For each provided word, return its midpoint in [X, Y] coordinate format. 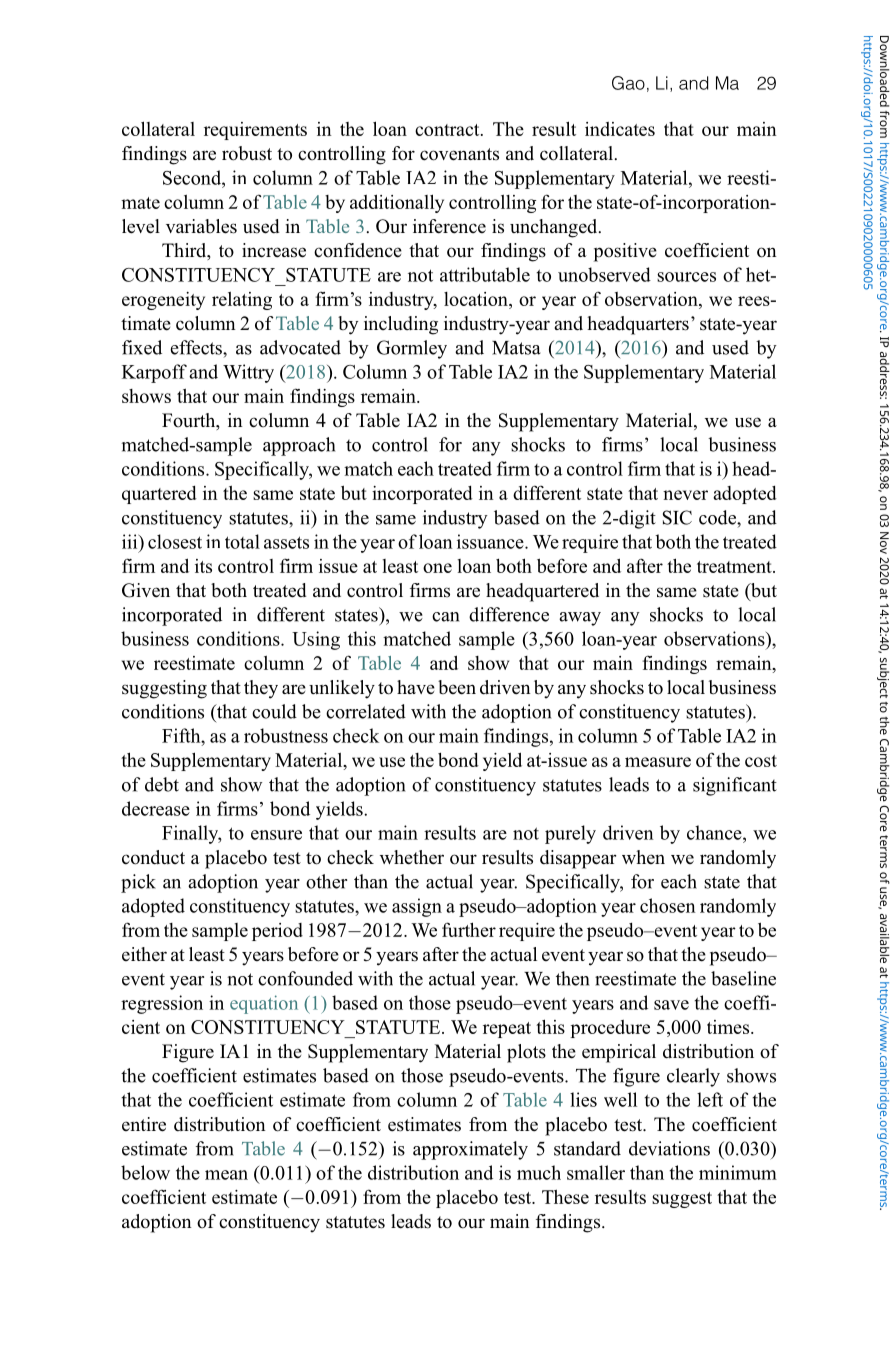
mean [226, 1175]
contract [448, 130]
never [685, 495]
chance [715, 832]
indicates [620, 129]
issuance [491, 541]
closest [175, 541]
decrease [156, 808]
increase [274, 250]
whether [412, 857]
